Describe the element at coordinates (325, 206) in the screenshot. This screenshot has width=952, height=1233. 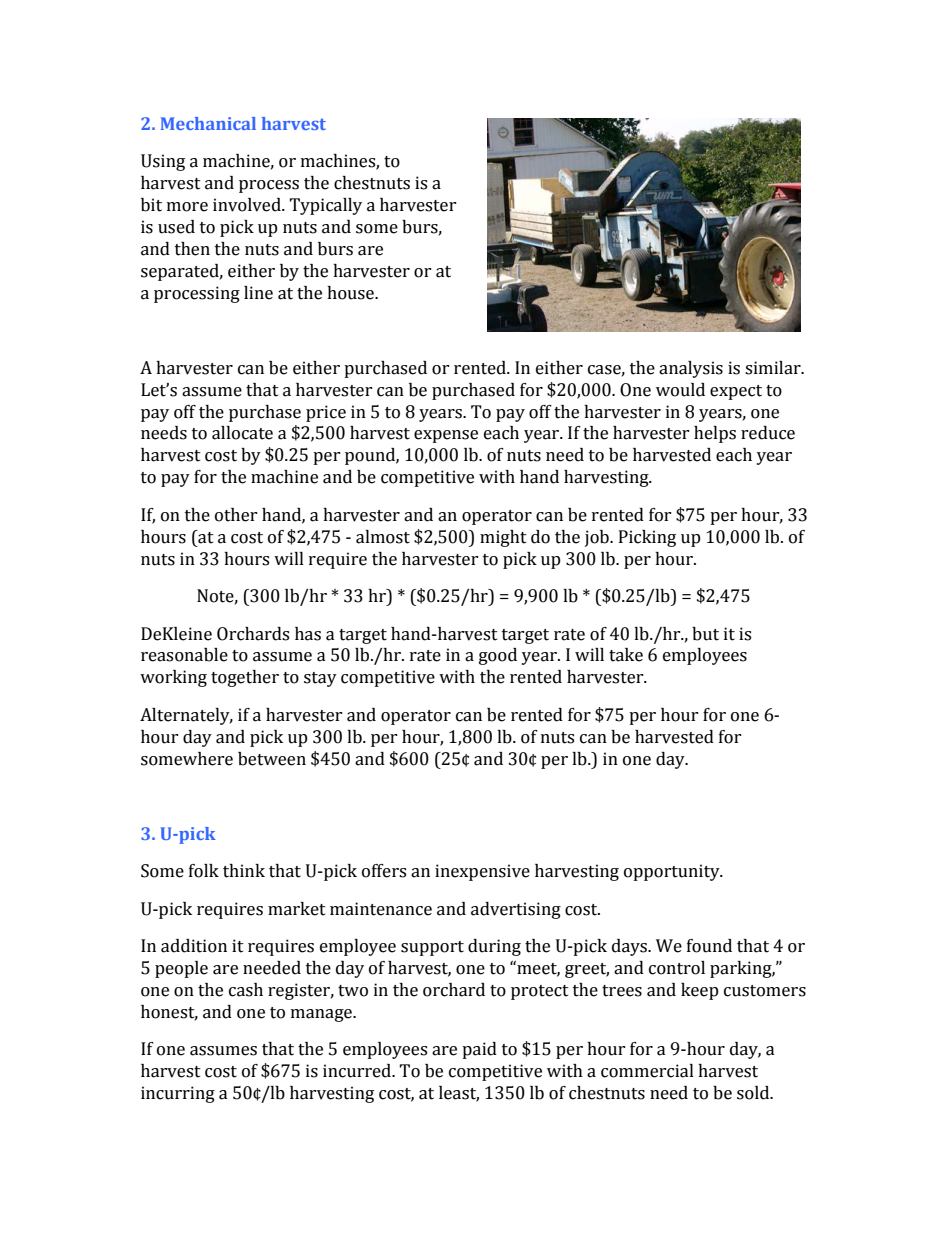
I see `Typically` at that location.
